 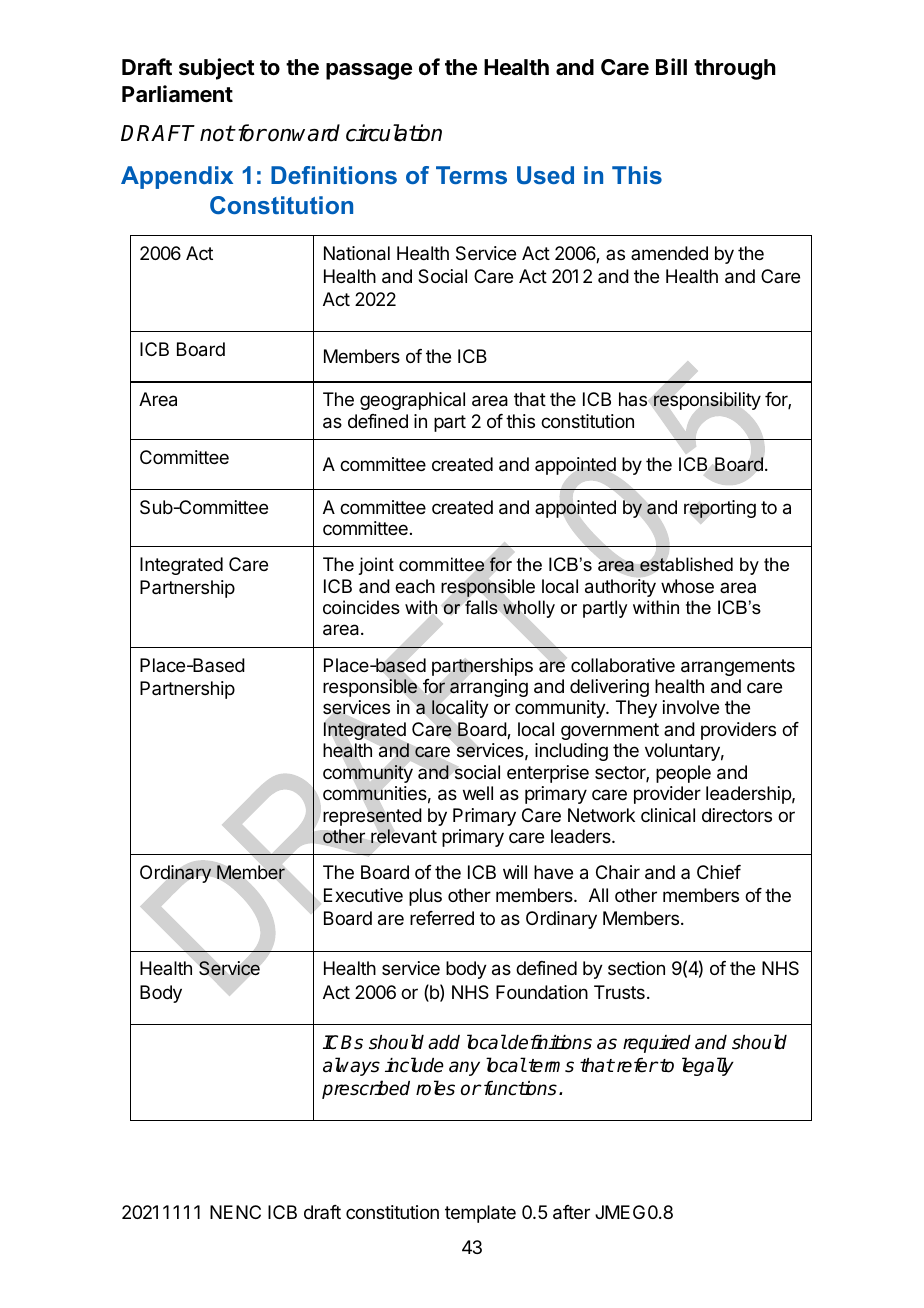 I want to click on Bill, so click(x=671, y=66).
